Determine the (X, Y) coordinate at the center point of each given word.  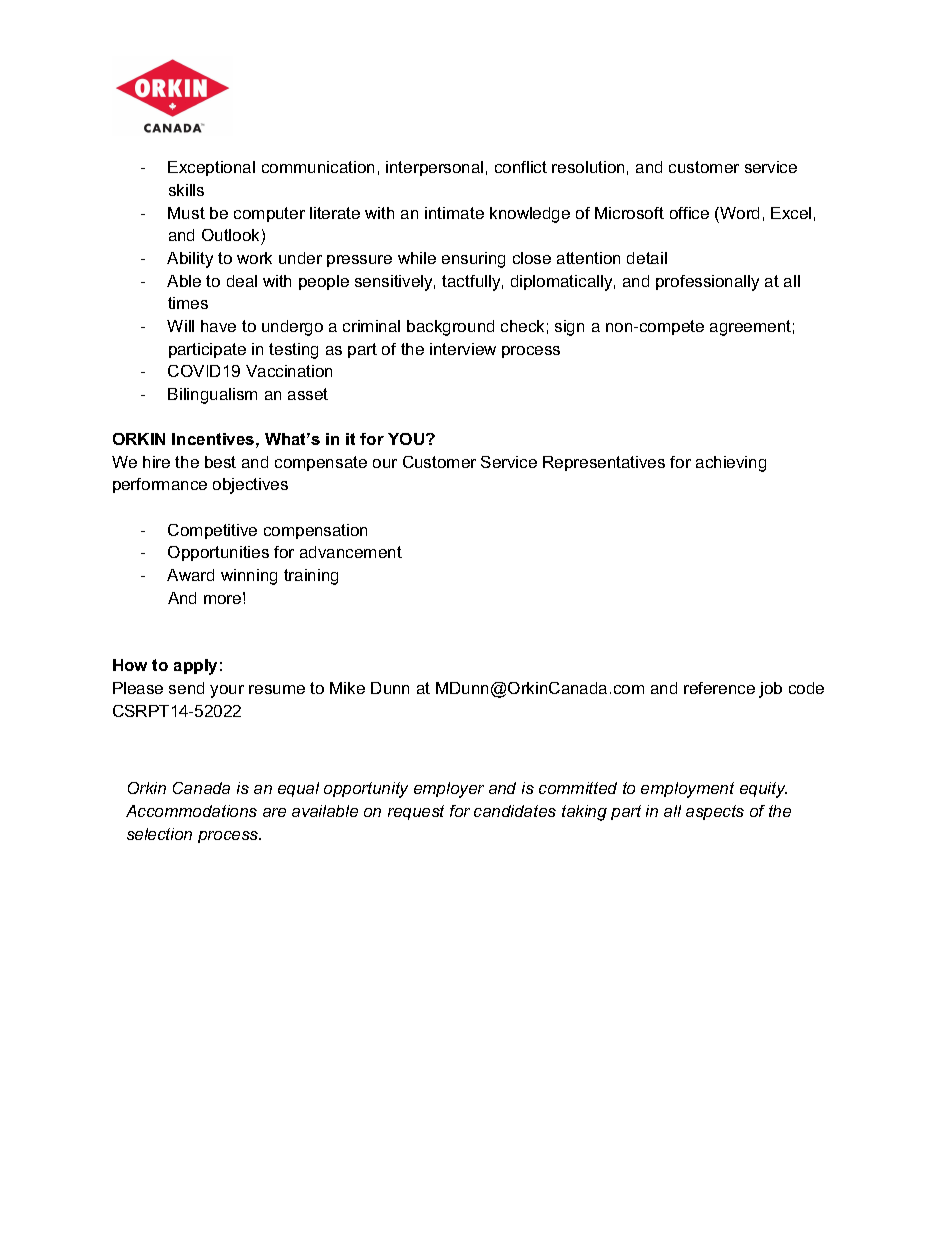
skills (186, 190)
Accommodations (191, 811)
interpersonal (434, 168)
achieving (731, 464)
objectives (250, 486)
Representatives (604, 463)
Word (738, 213)
